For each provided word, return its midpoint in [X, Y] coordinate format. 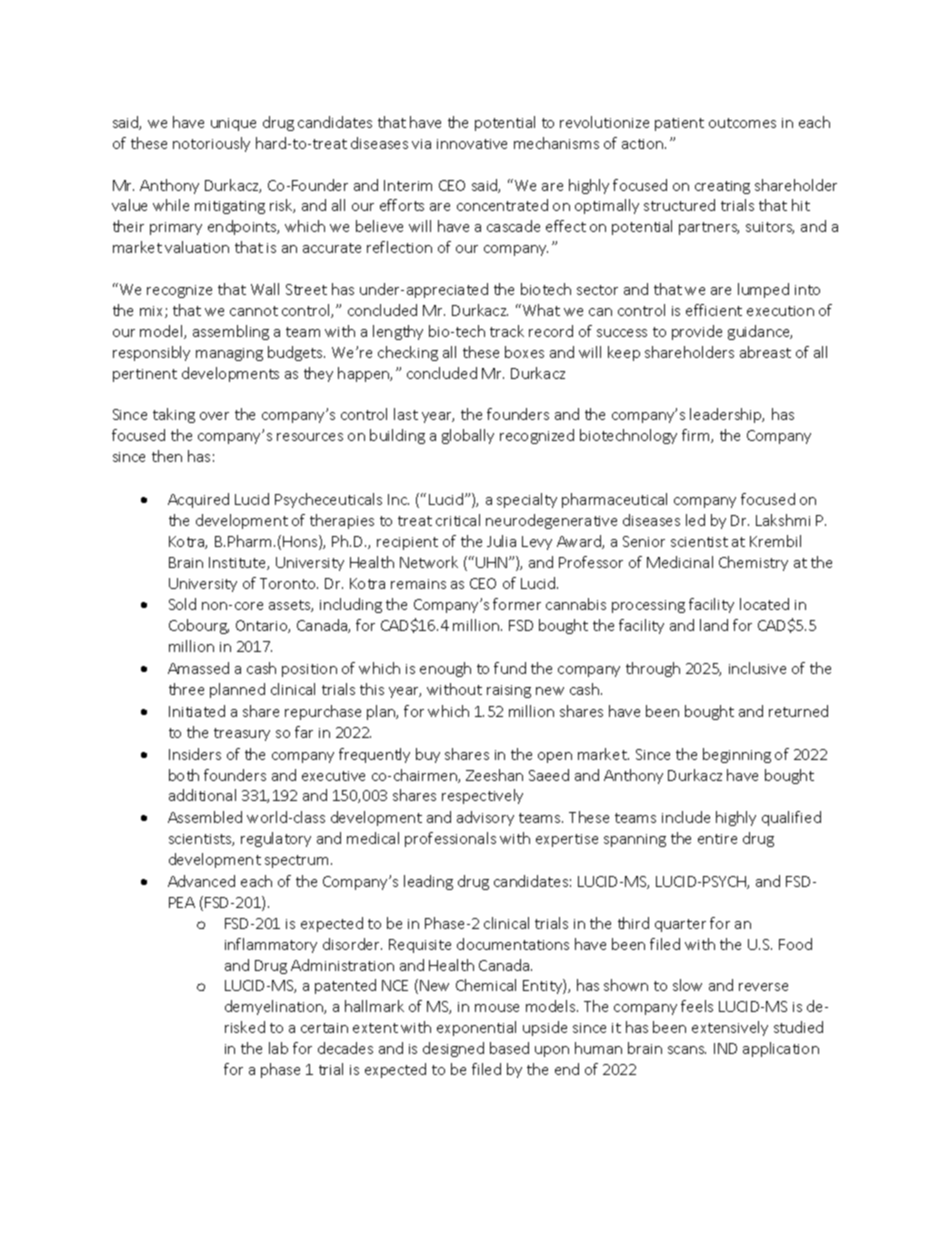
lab [278, 1048]
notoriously [211, 144]
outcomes [742, 123]
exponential [476, 1028]
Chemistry [753, 563]
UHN [491, 562]
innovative [472, 144]
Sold [182, 604]
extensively [730, 1028]
